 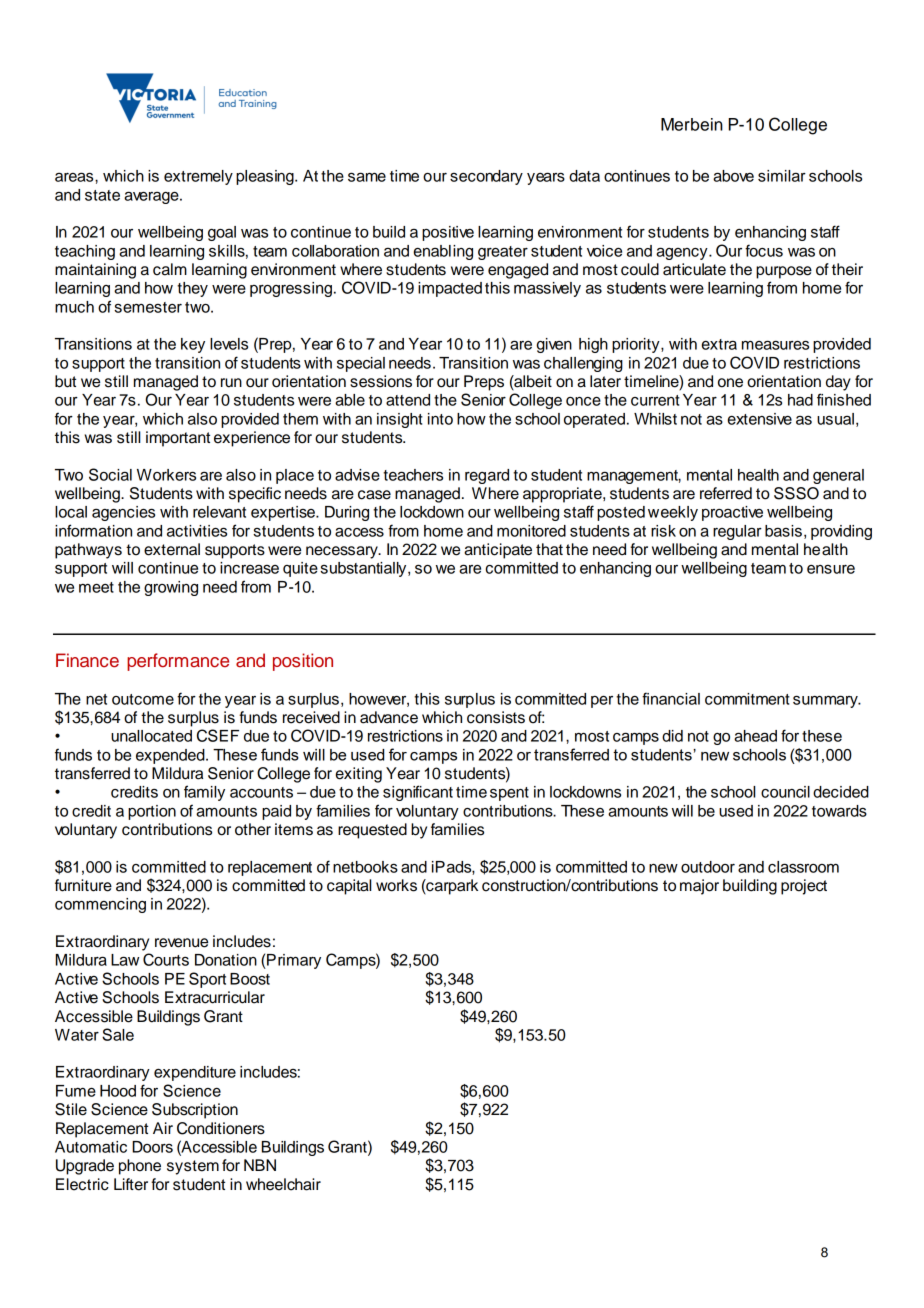 What do you see at coordinates (733, 176) in the screenshot?
I see `above` at bounding box center [733, 176].
